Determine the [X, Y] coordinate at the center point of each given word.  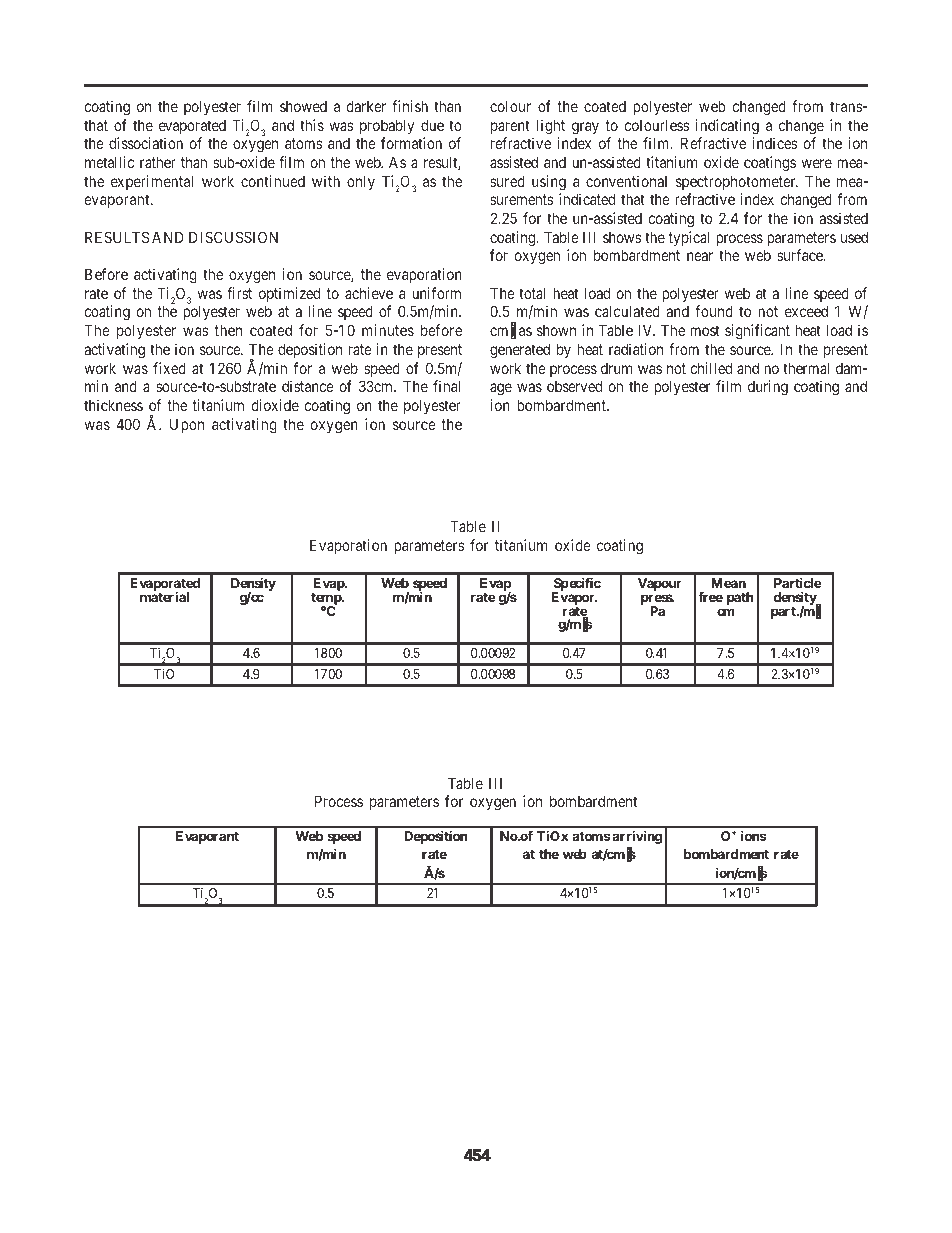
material [164, 597]
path [740, 598]
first [239, 293]
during [768, 388]
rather [158, 162]
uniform [436, 293]
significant [757, 332]
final [446, 386]
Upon [187, 425]
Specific [576, 585]
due [432, 125]
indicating [727, 127]
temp [327, 600]
